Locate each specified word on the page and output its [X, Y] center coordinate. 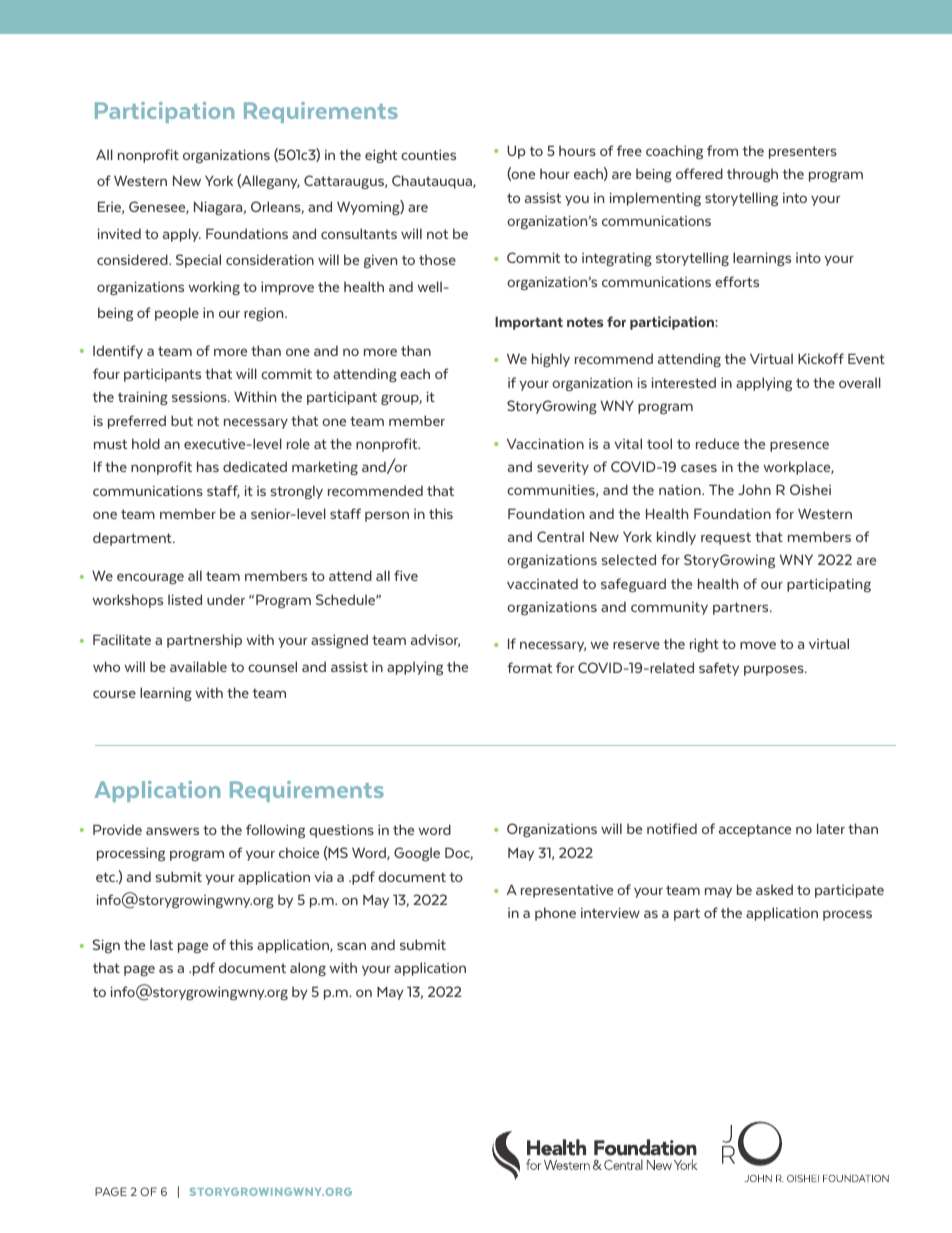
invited [119, 233]
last [161, 944]
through [752, 175]
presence [799, 446]
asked [774, 889]
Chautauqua [433, 182]
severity [563, 468]
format [529, 667]
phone [555, 914]
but [182, 420]
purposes [775, 670]
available [198, 666]
